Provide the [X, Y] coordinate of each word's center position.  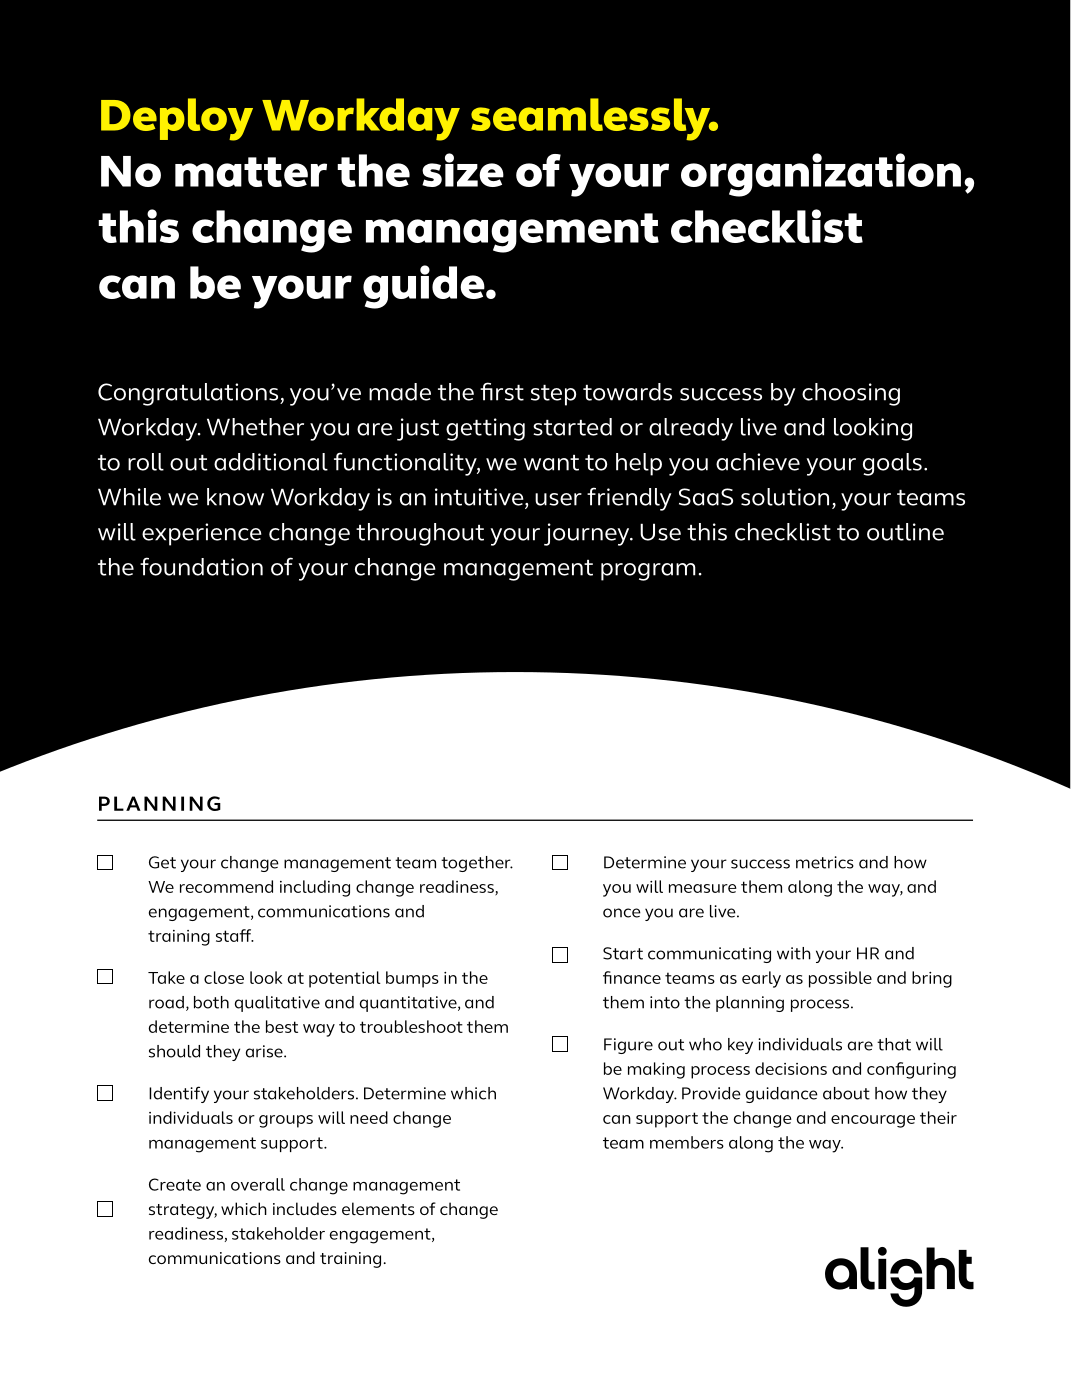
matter [251, 172]
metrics [825, 862]
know [235, 497]
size [463, 170]
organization [821, 175]
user [558, 499]
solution [785, 497]
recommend [226, 886]
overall [258, 1184]
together [477, 864]
